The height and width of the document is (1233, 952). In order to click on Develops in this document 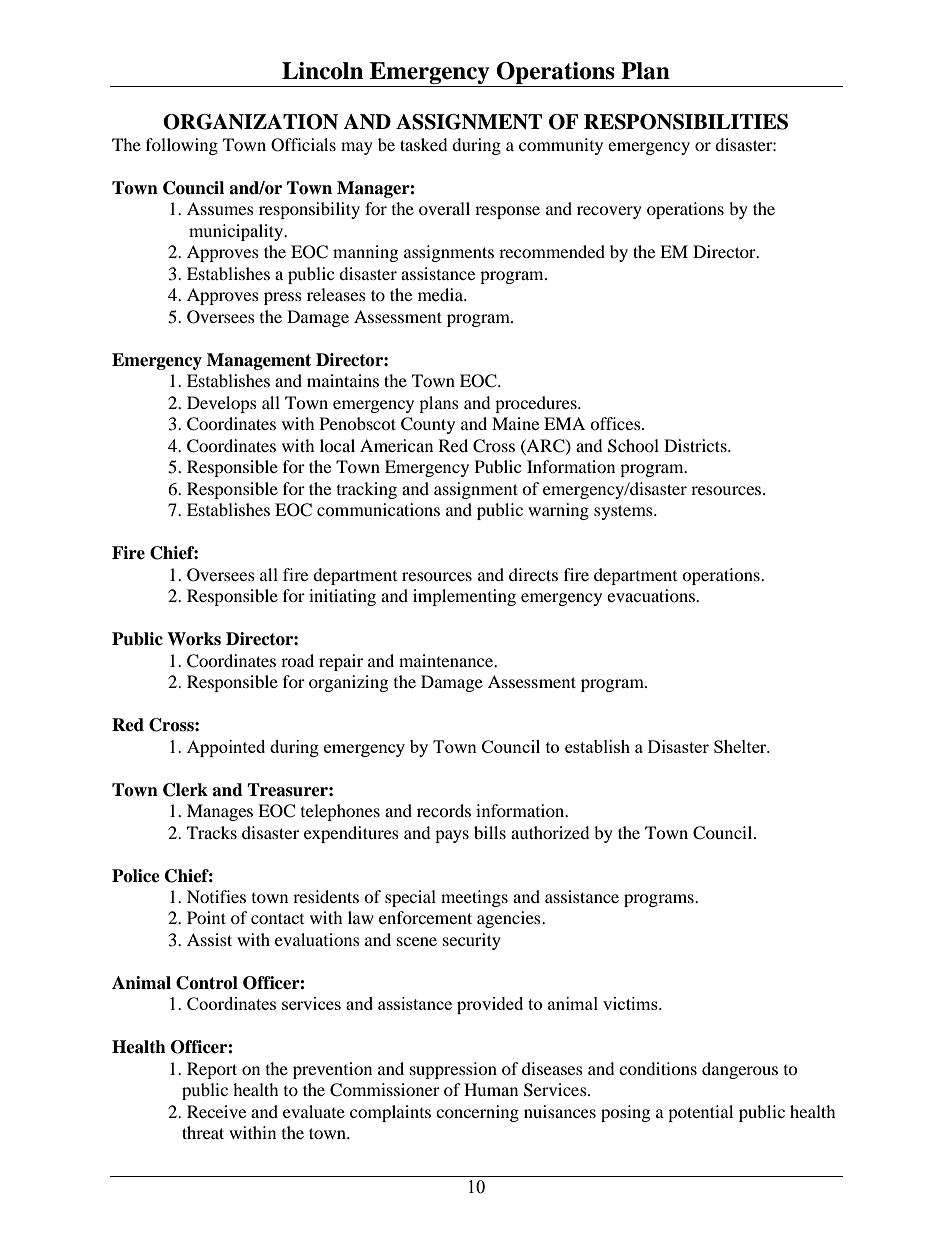, I will do `click(222, 404)`.
